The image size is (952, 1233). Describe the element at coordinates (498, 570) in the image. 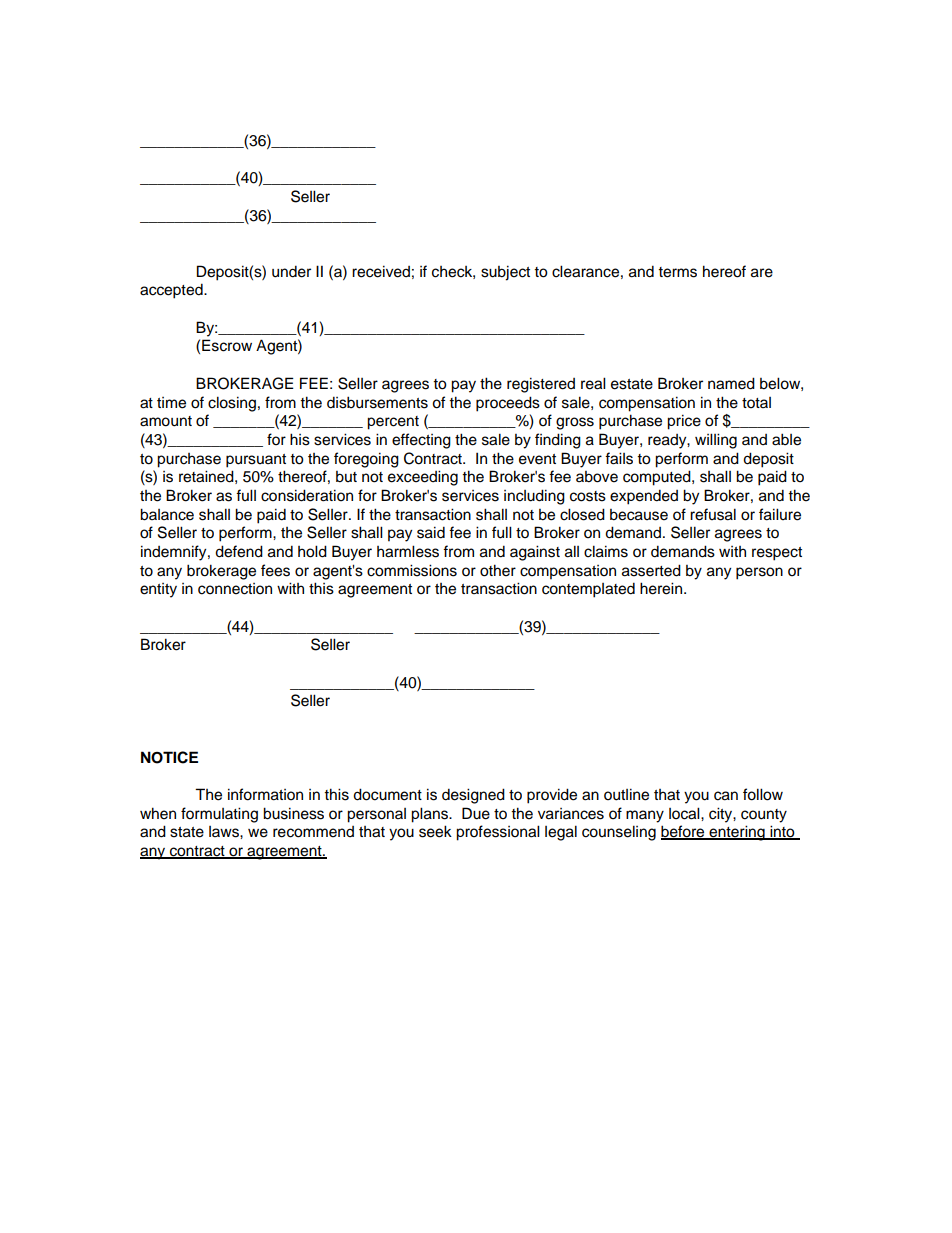

I see `other` at that location.
